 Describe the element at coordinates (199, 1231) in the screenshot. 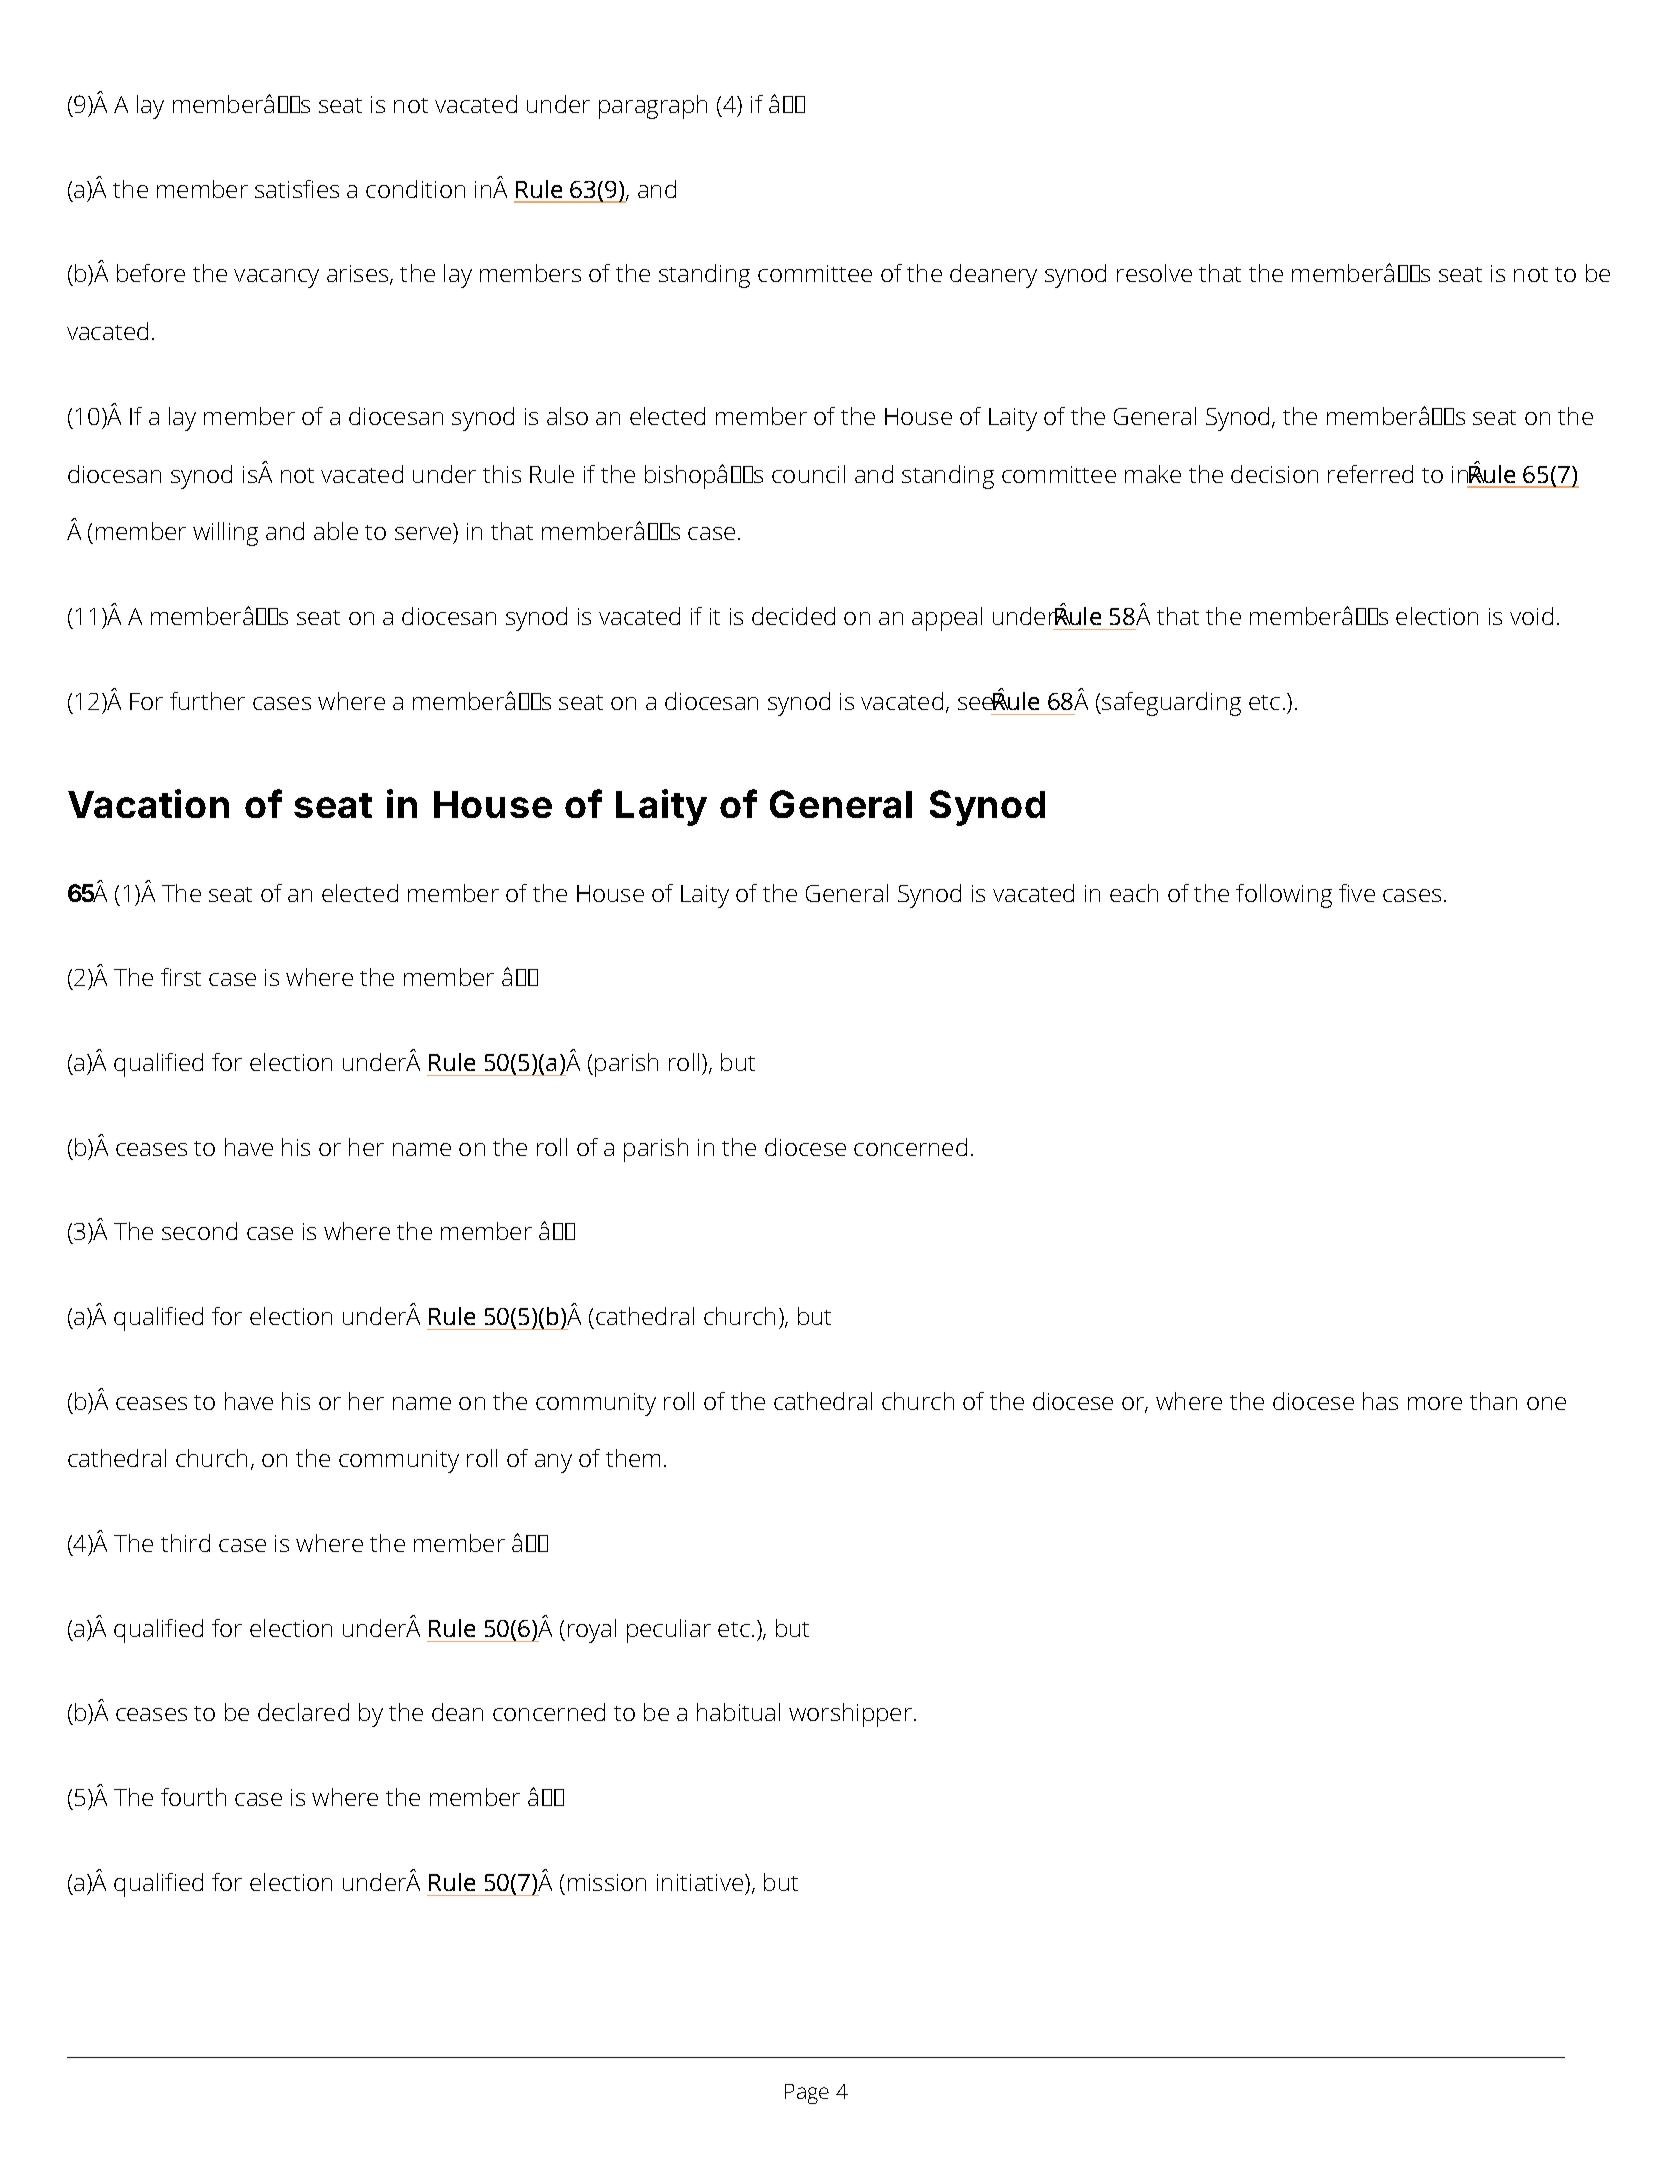

I see `second` at that location.
